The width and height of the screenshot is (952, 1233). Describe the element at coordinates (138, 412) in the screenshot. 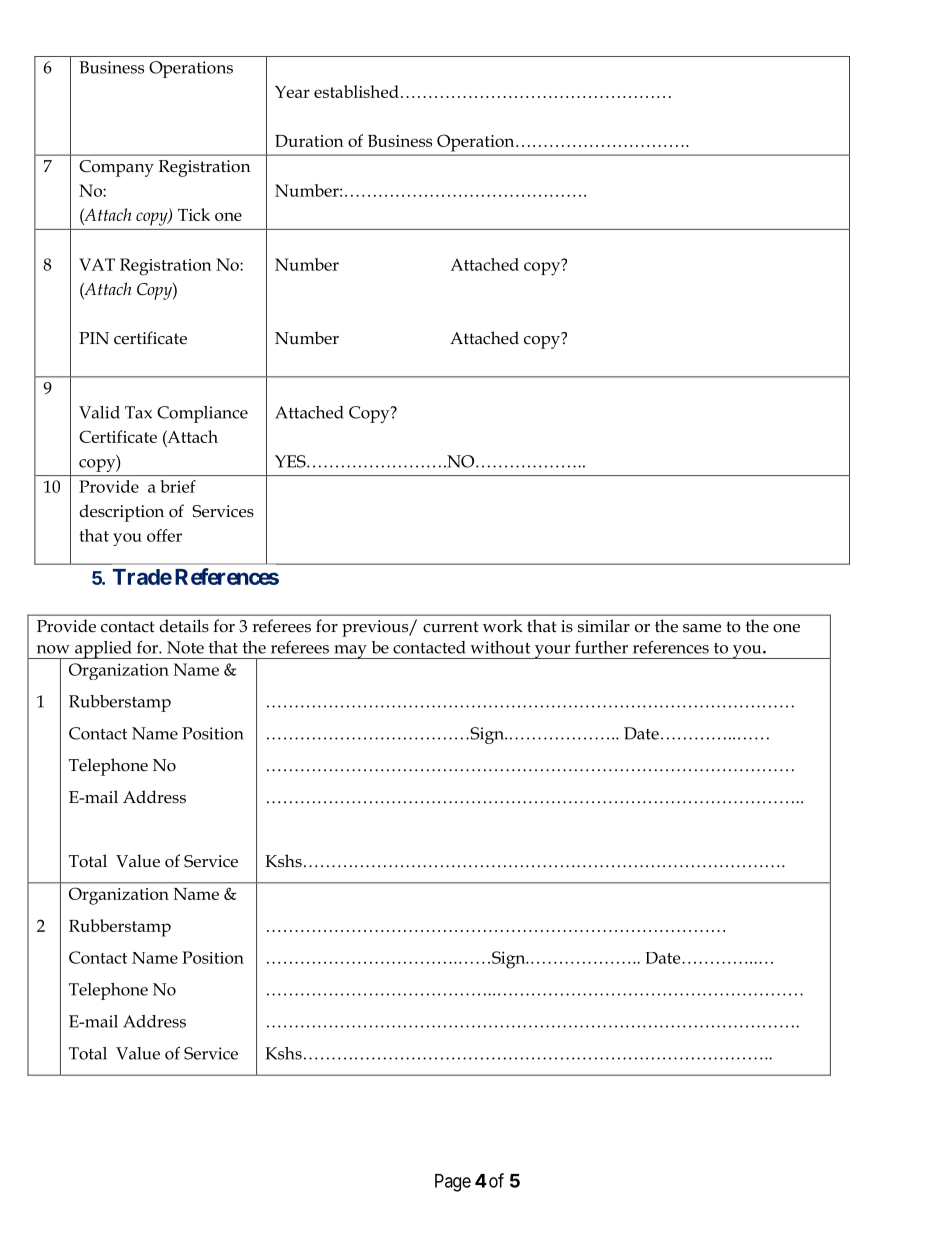

I see `Tax` at that location.
